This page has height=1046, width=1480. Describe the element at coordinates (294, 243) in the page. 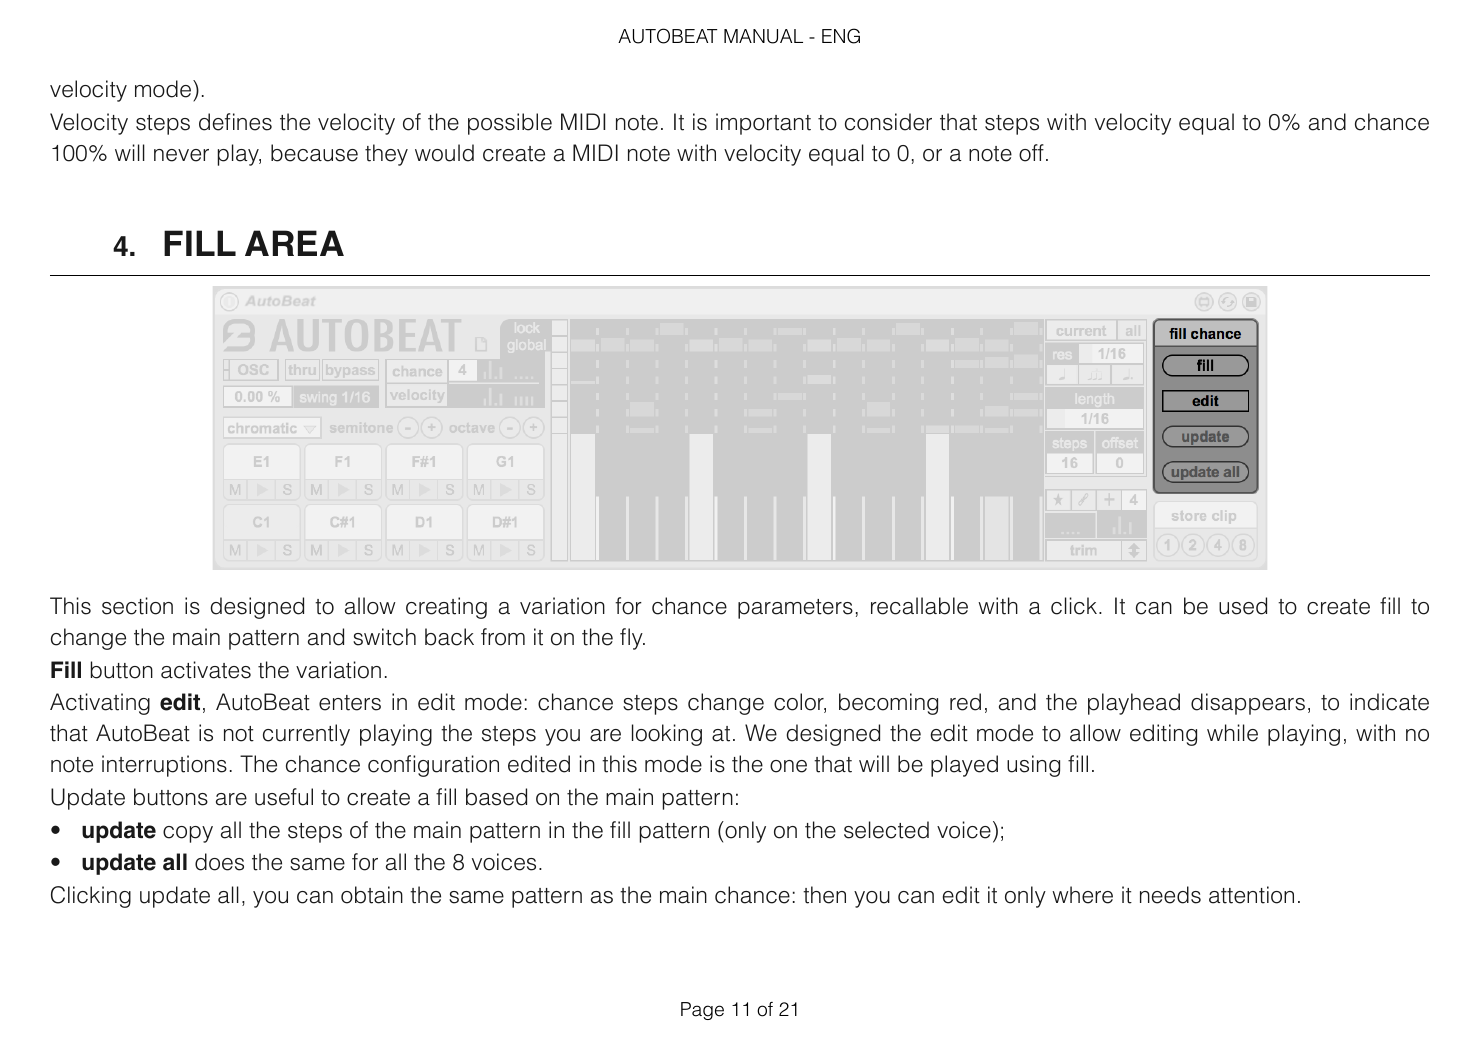

I see `AREA` at that location.
